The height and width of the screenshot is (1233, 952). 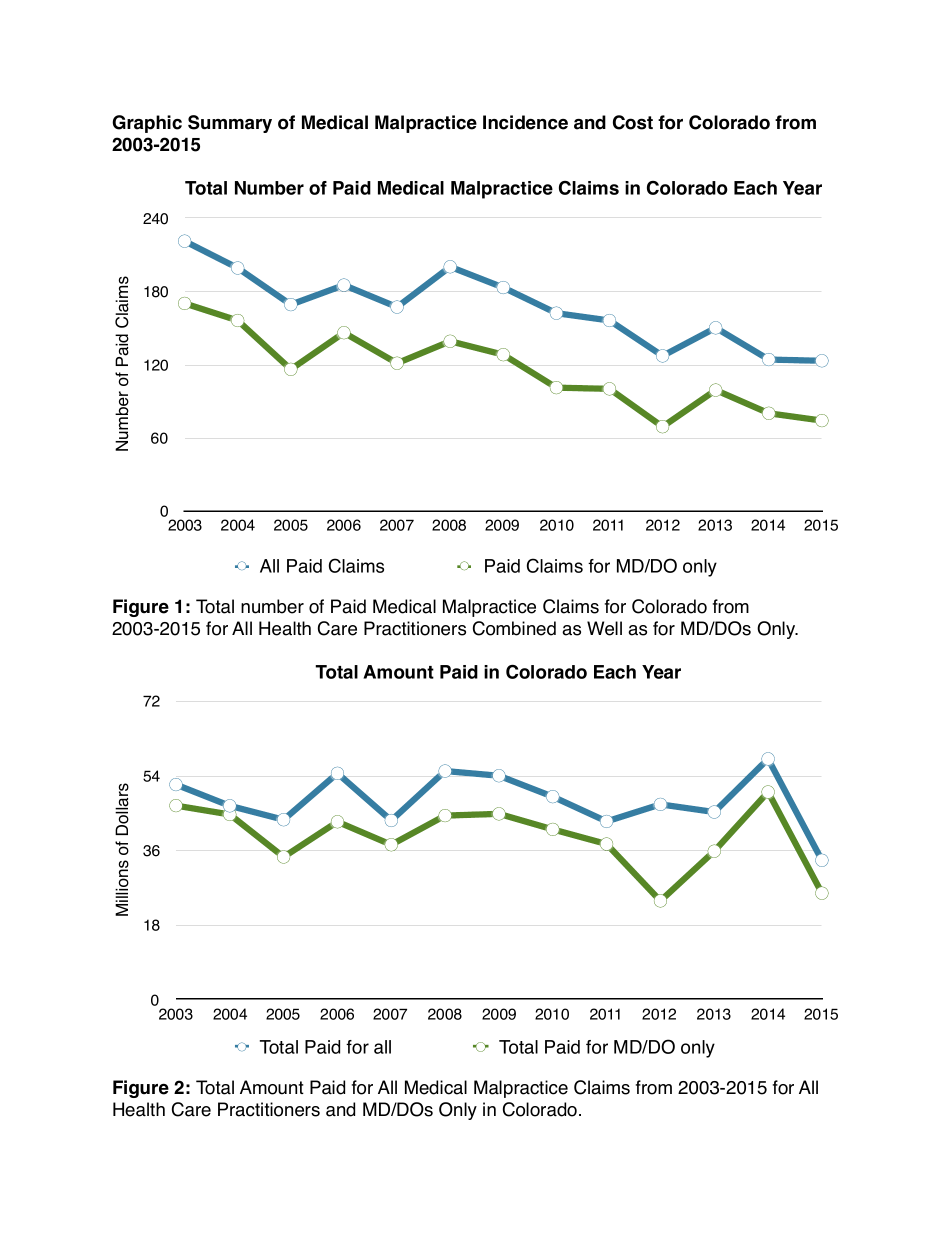 I want to click on Combined, so click(x=514, y=628).
